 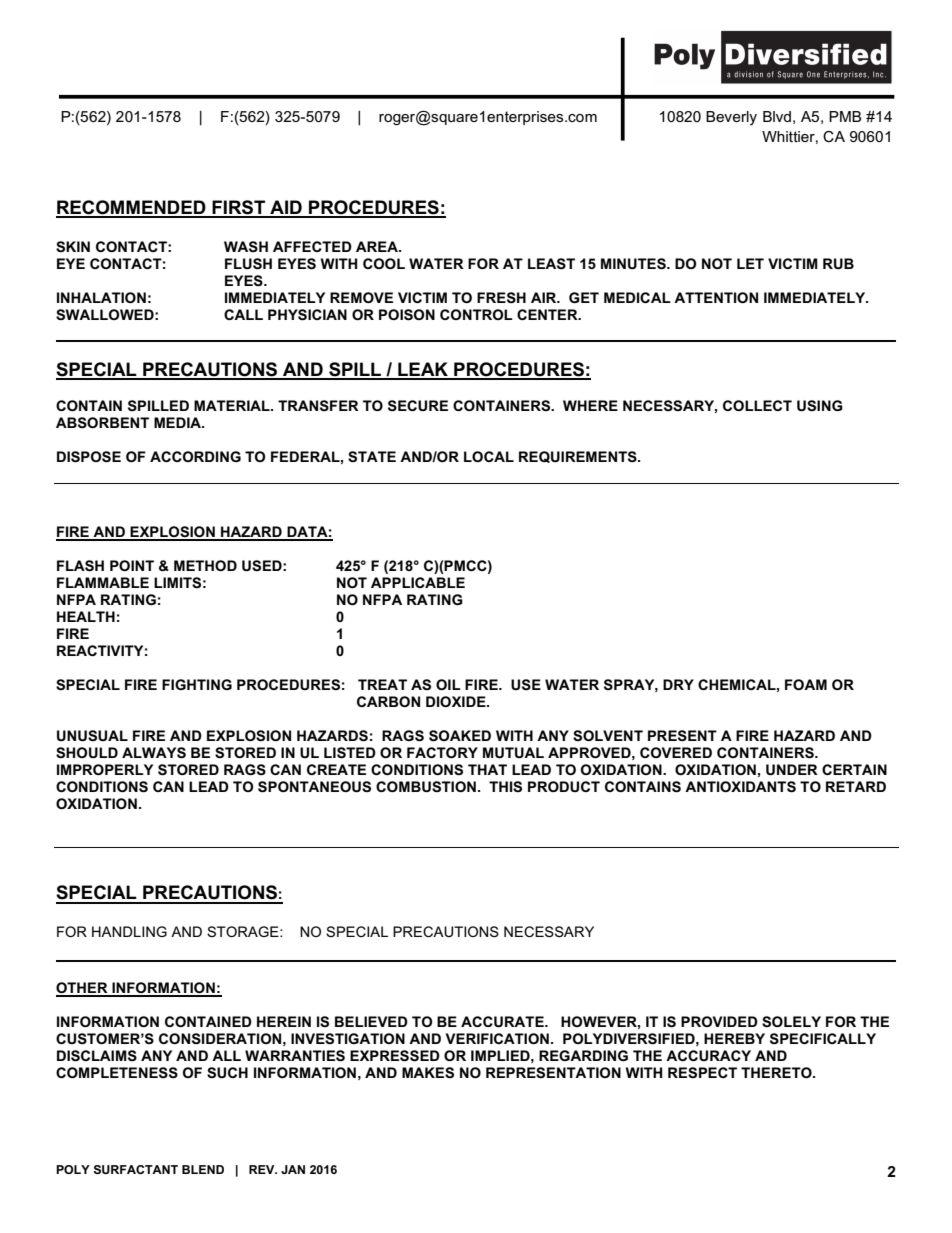 I want to click on COLLECT, so click(x=757, y=405).
